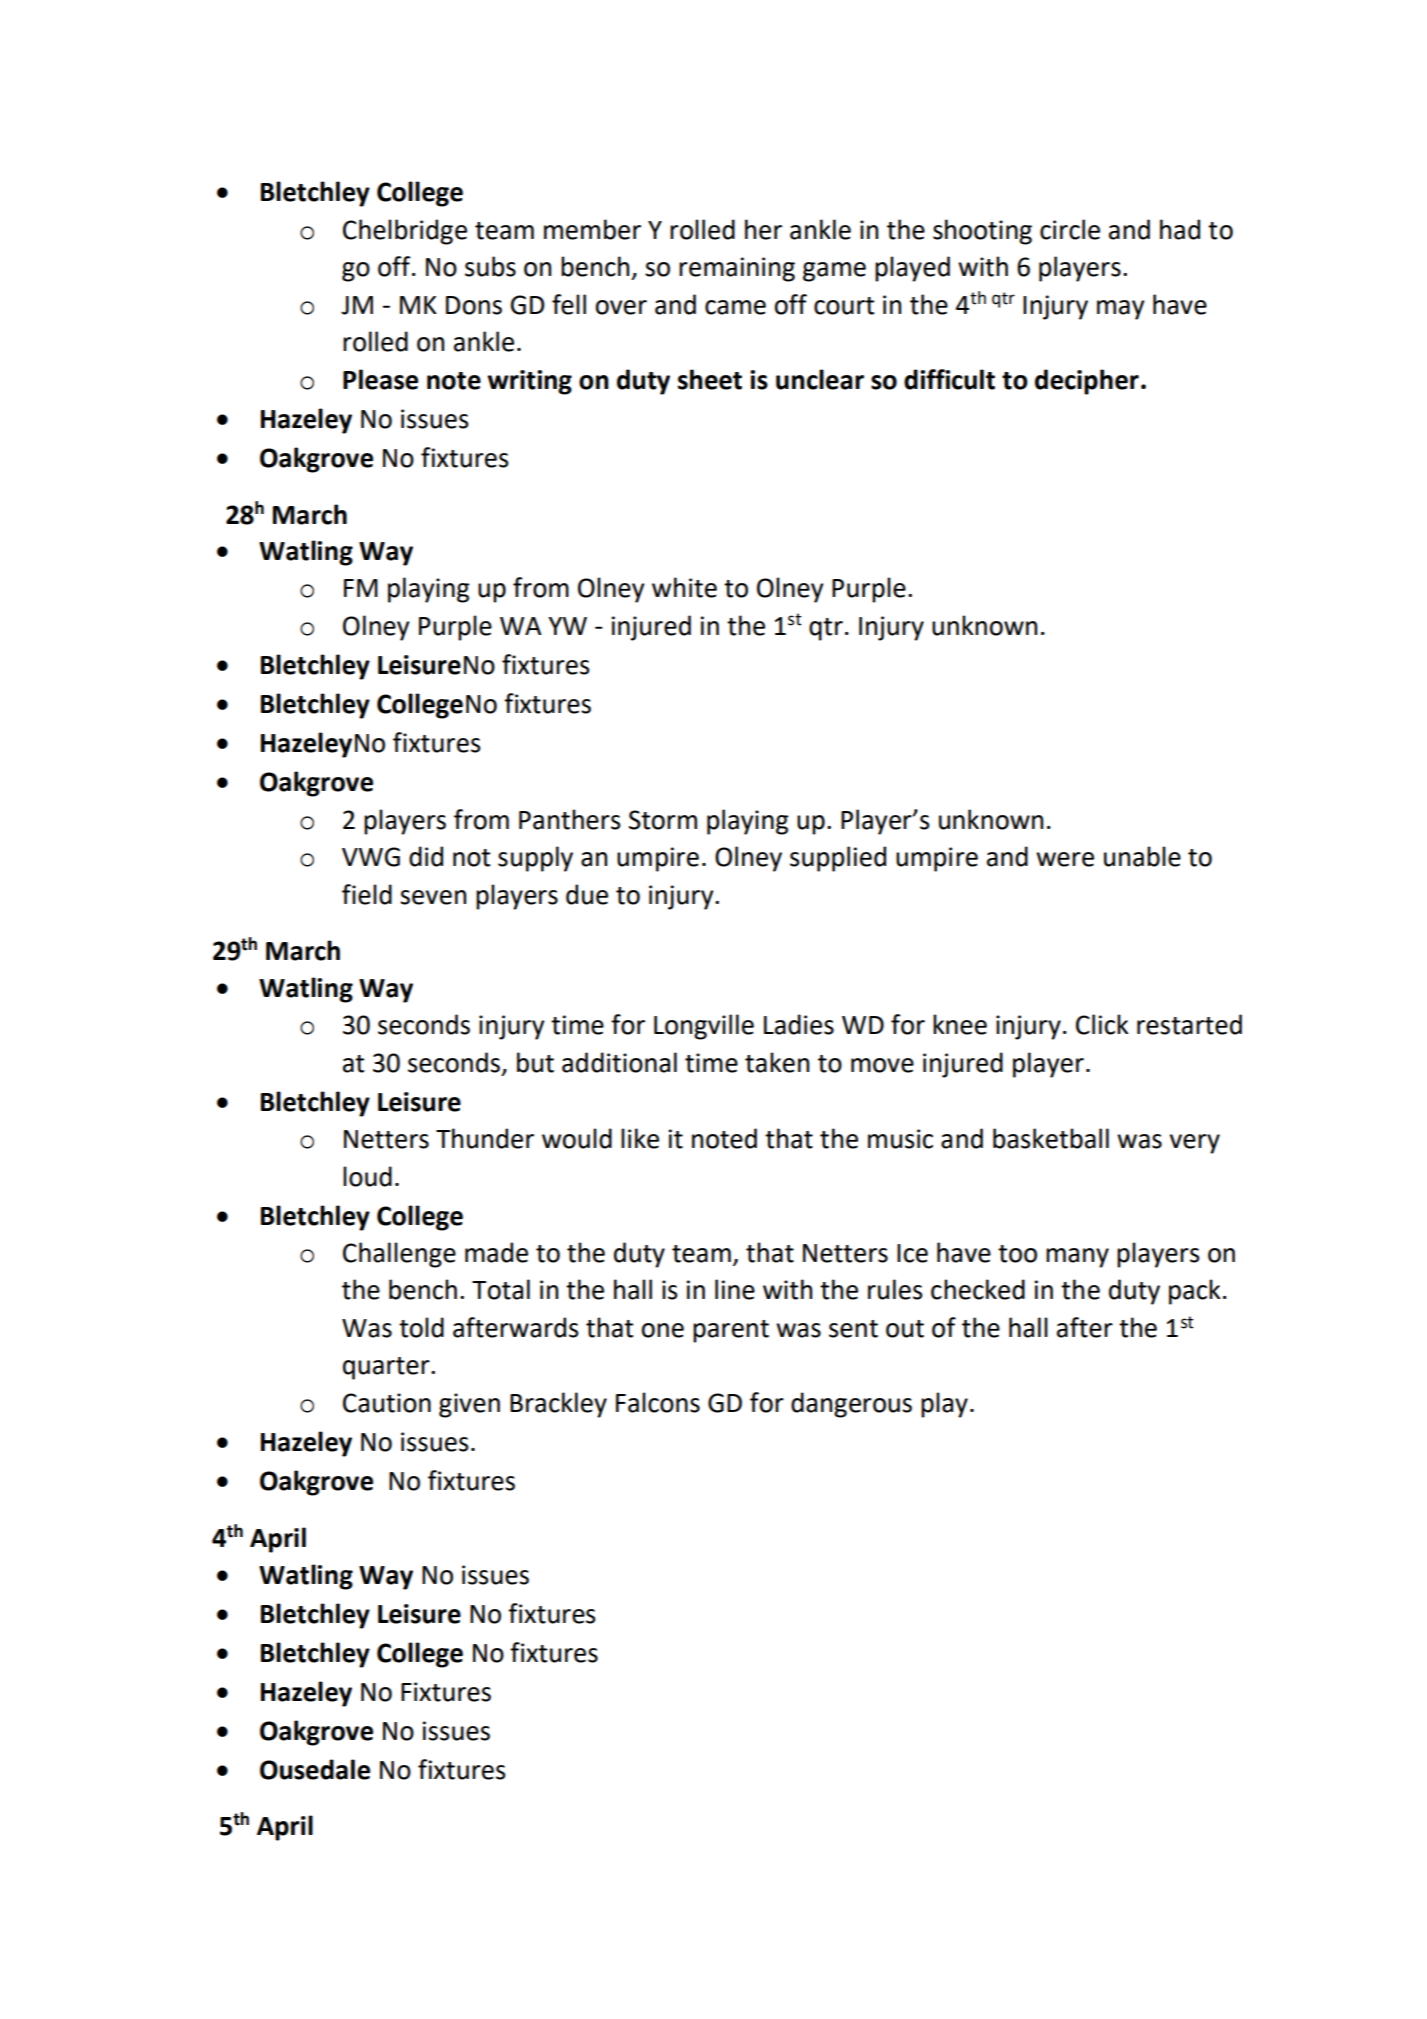  What do you see at coordinates (469, 1405) in the screenshot?
I see `given` at bounding box center [469, 1405].
